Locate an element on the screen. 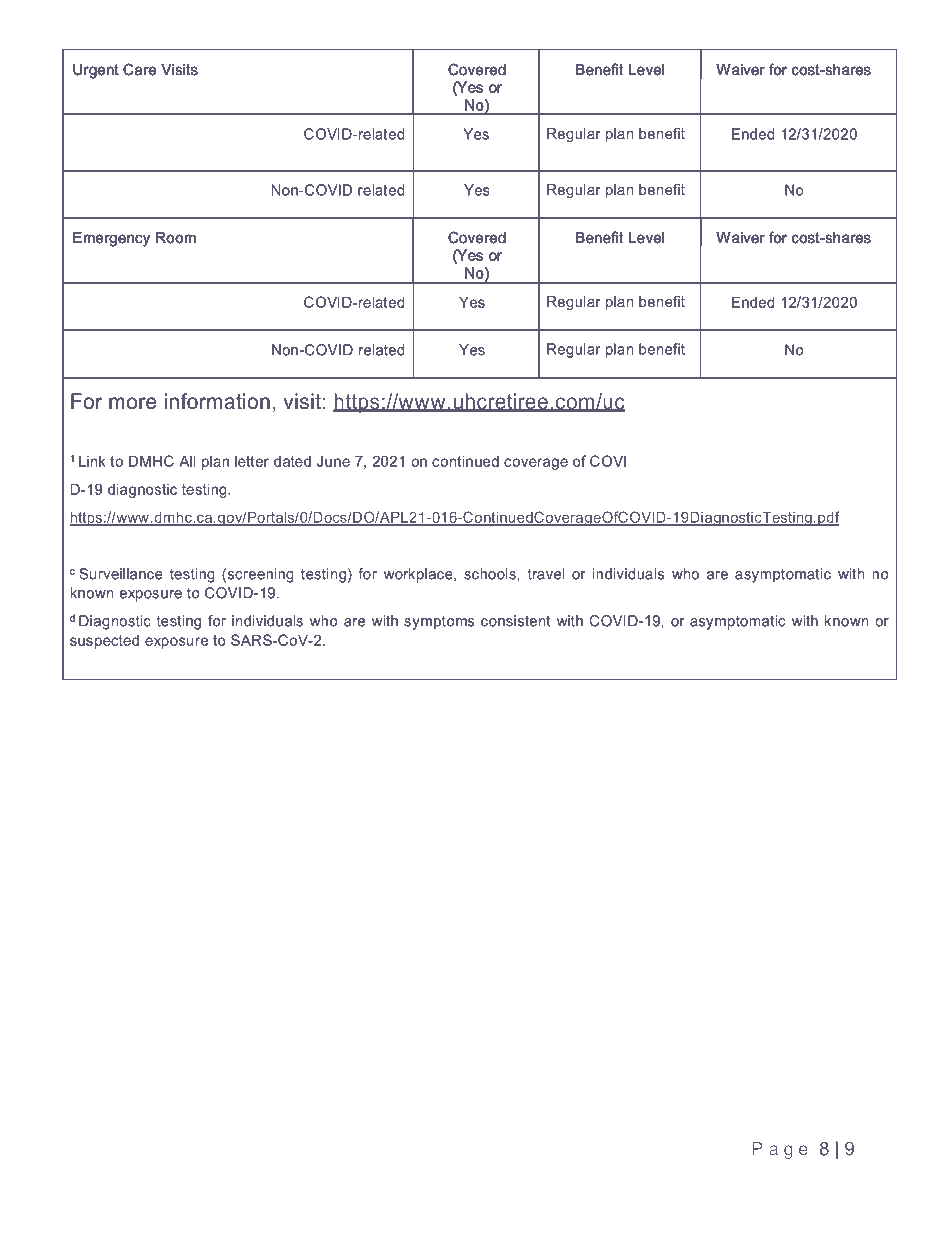 The image size is (952, 1233). June is located at coordinates (333, 461).
